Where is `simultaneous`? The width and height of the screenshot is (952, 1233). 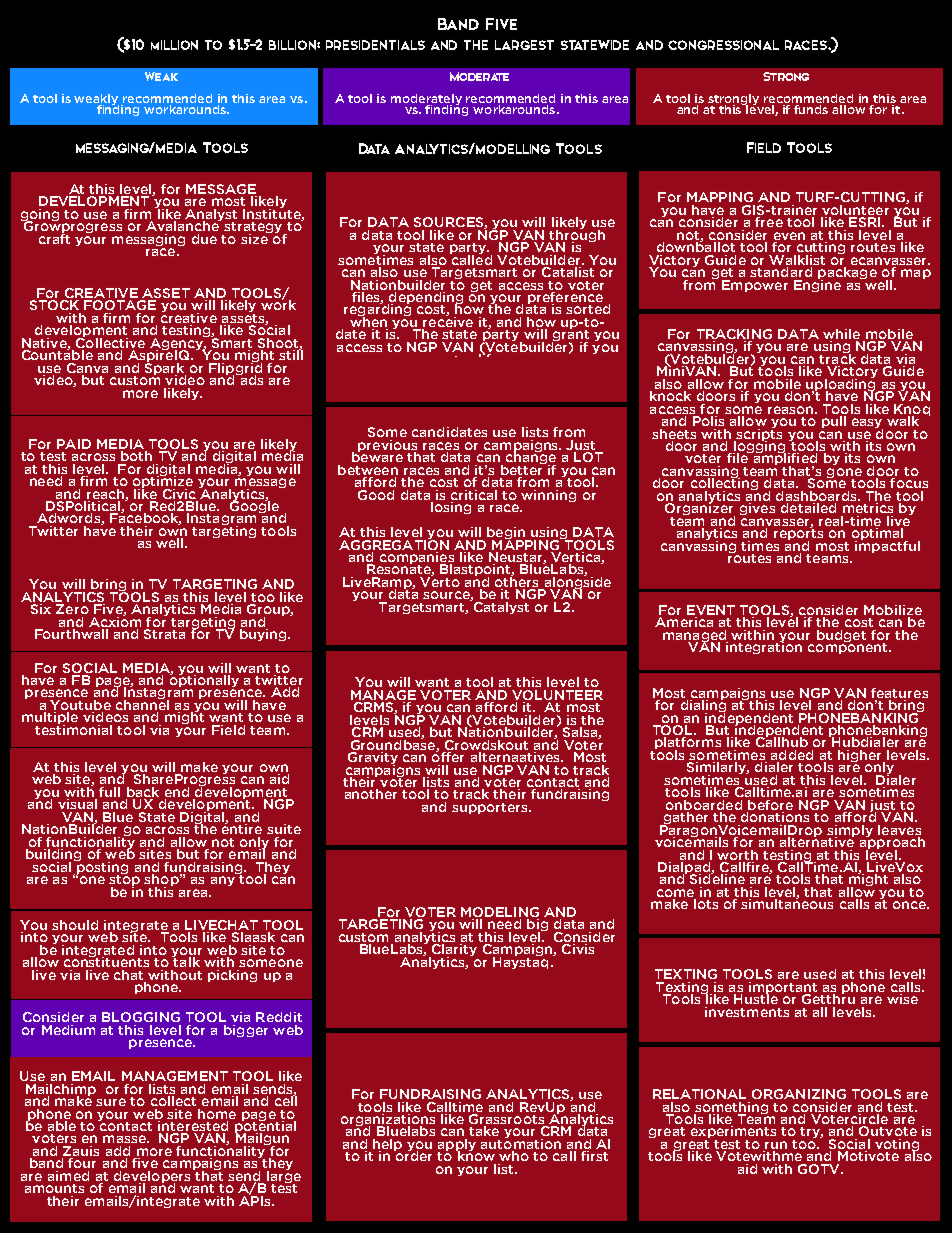
simultaneous is located at coordinates (787, 903).
